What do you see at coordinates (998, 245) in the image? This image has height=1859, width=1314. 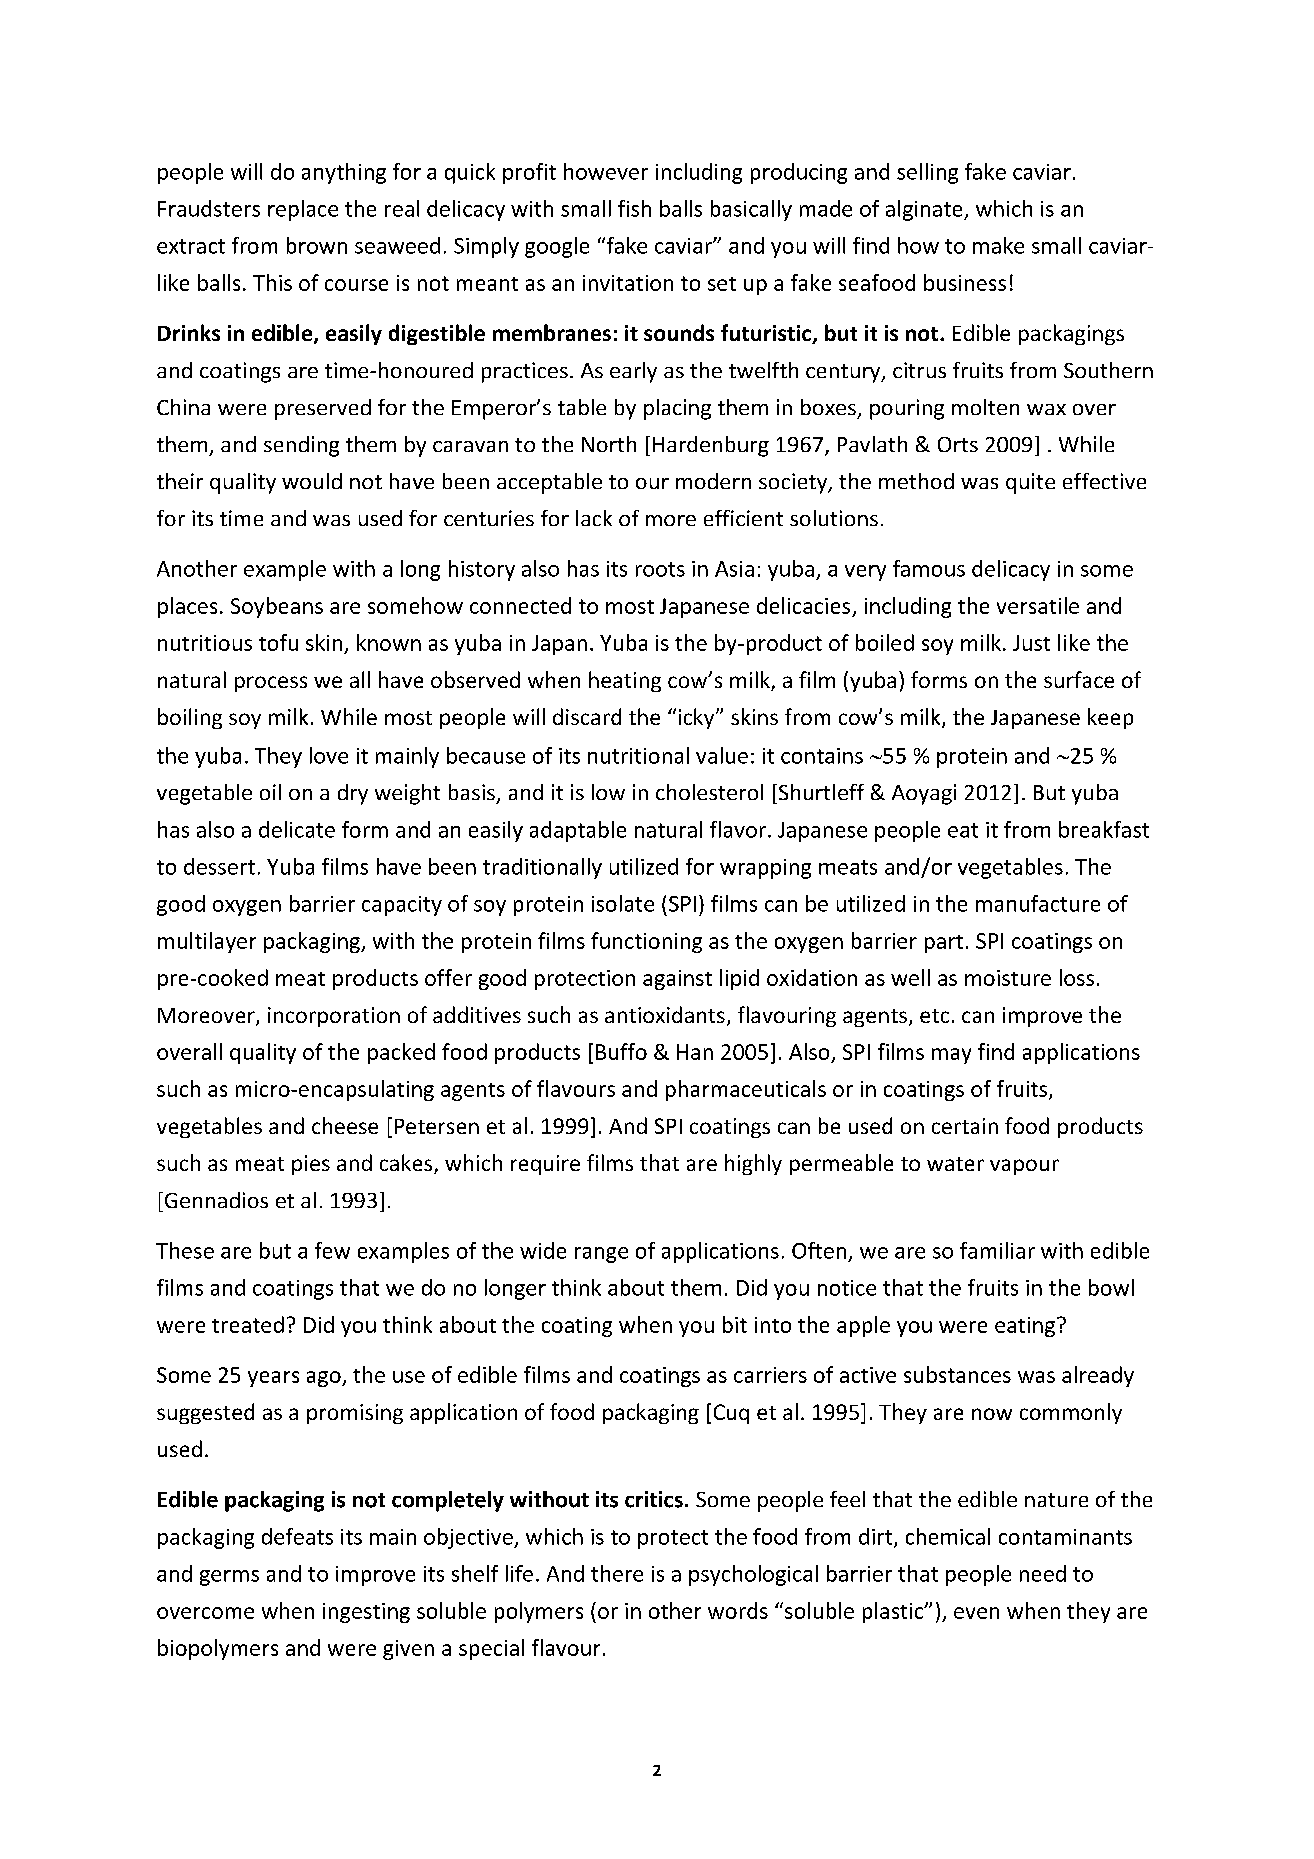 I see `make` at bounding box center [998, 245].
